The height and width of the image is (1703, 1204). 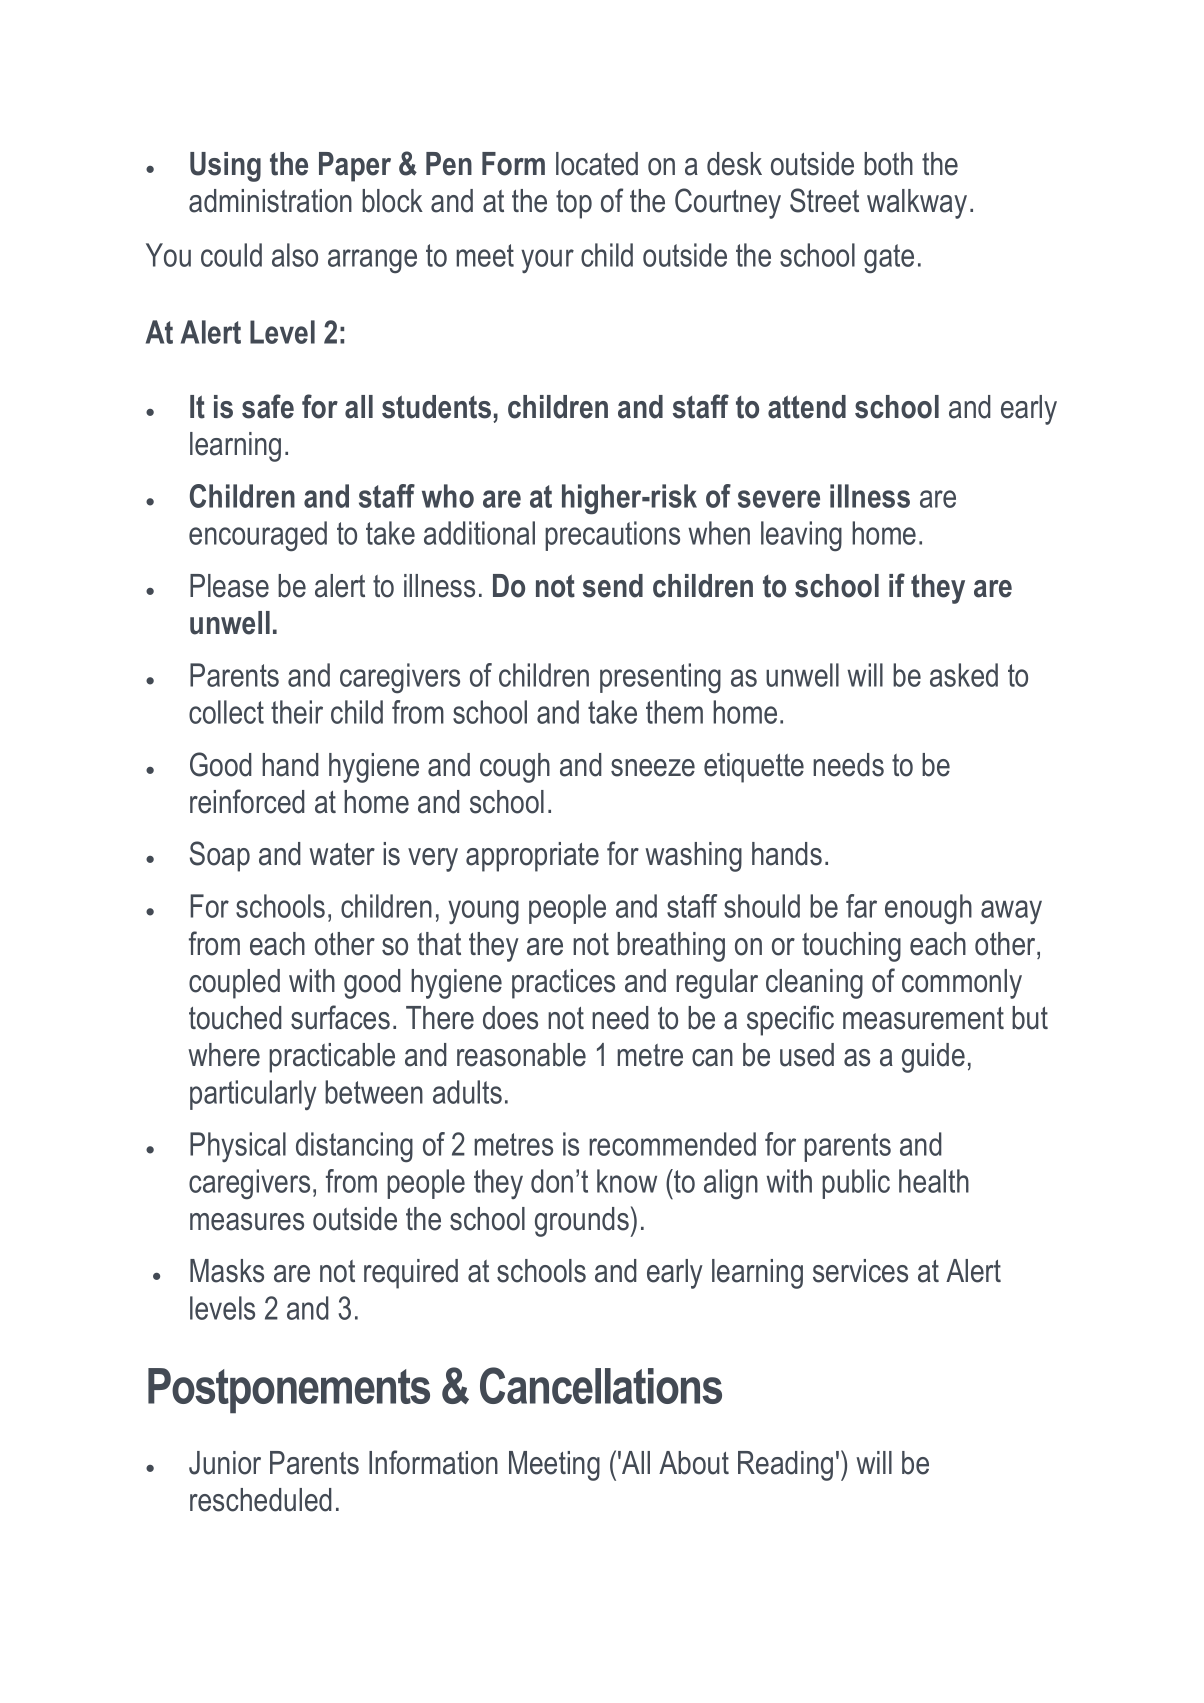 What do you see at coordinates (342, 854) in the image?
I see `water` at bounding box center [342, 854].
